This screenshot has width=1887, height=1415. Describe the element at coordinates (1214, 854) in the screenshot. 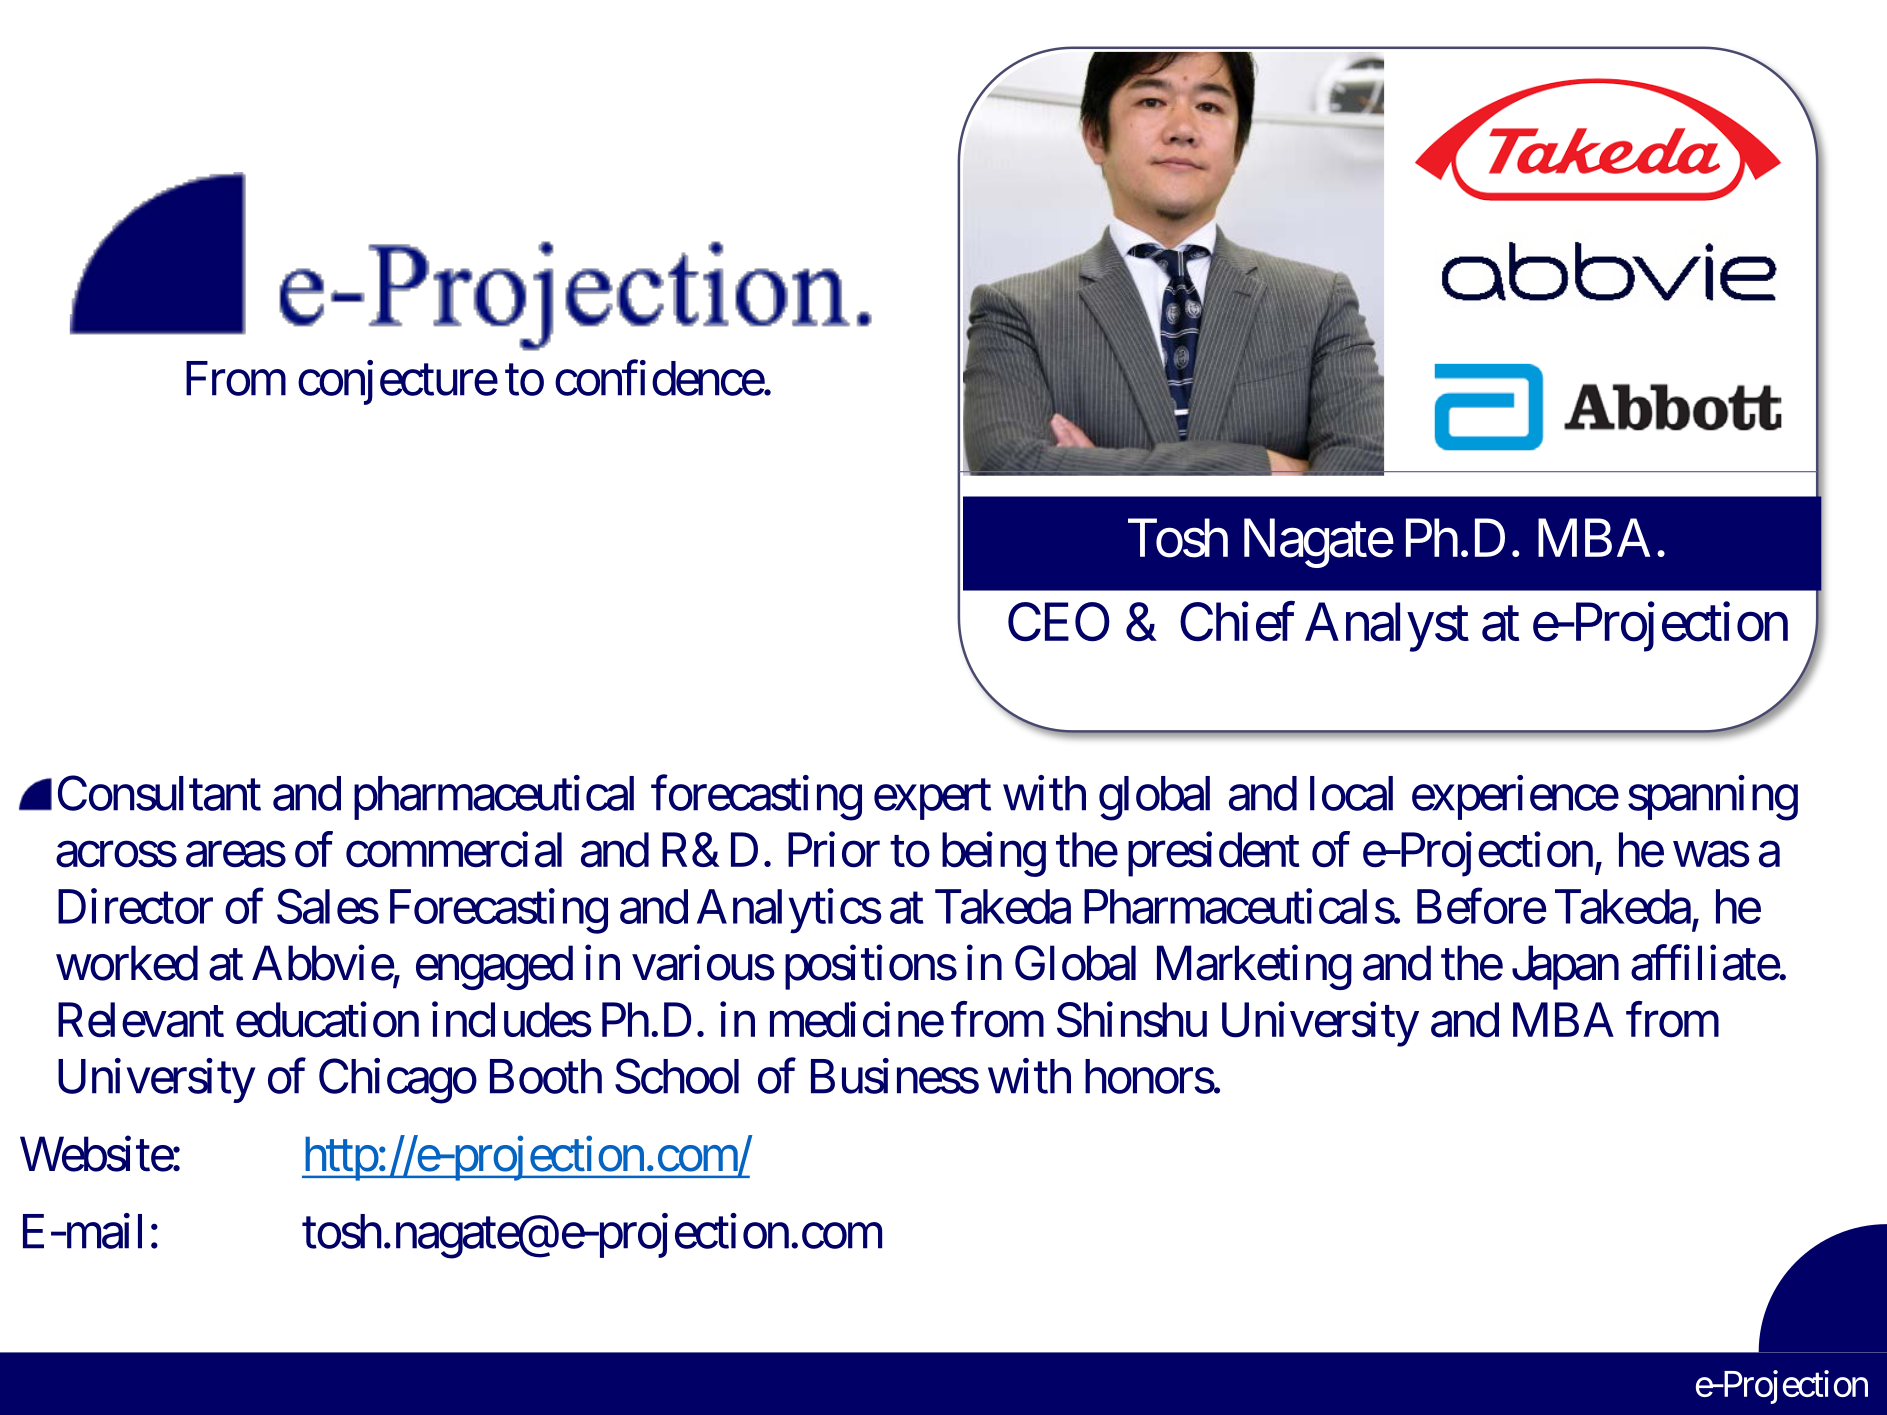

I see `president` at that location.
